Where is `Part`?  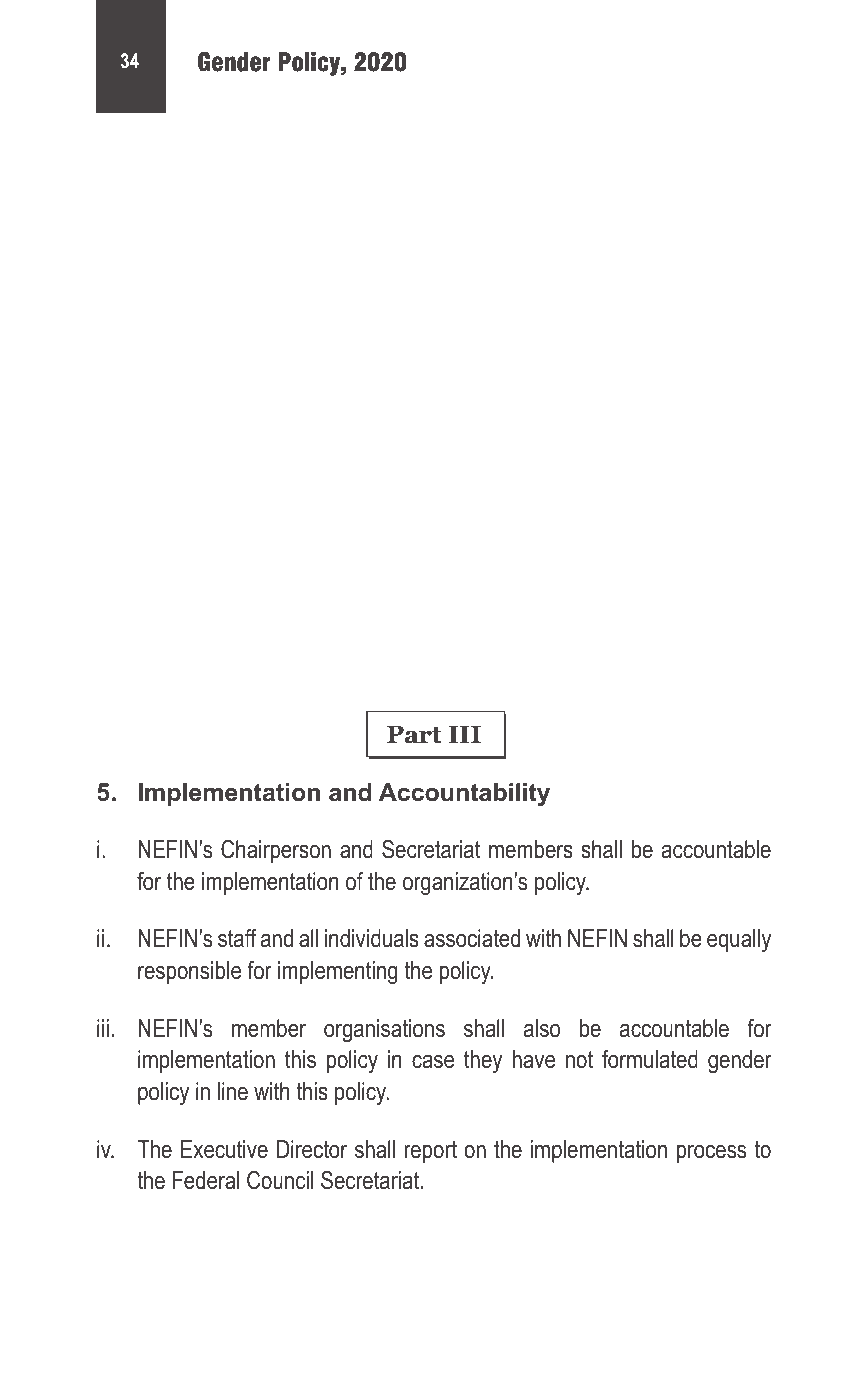
Part is located at coordinates (414, 734).
